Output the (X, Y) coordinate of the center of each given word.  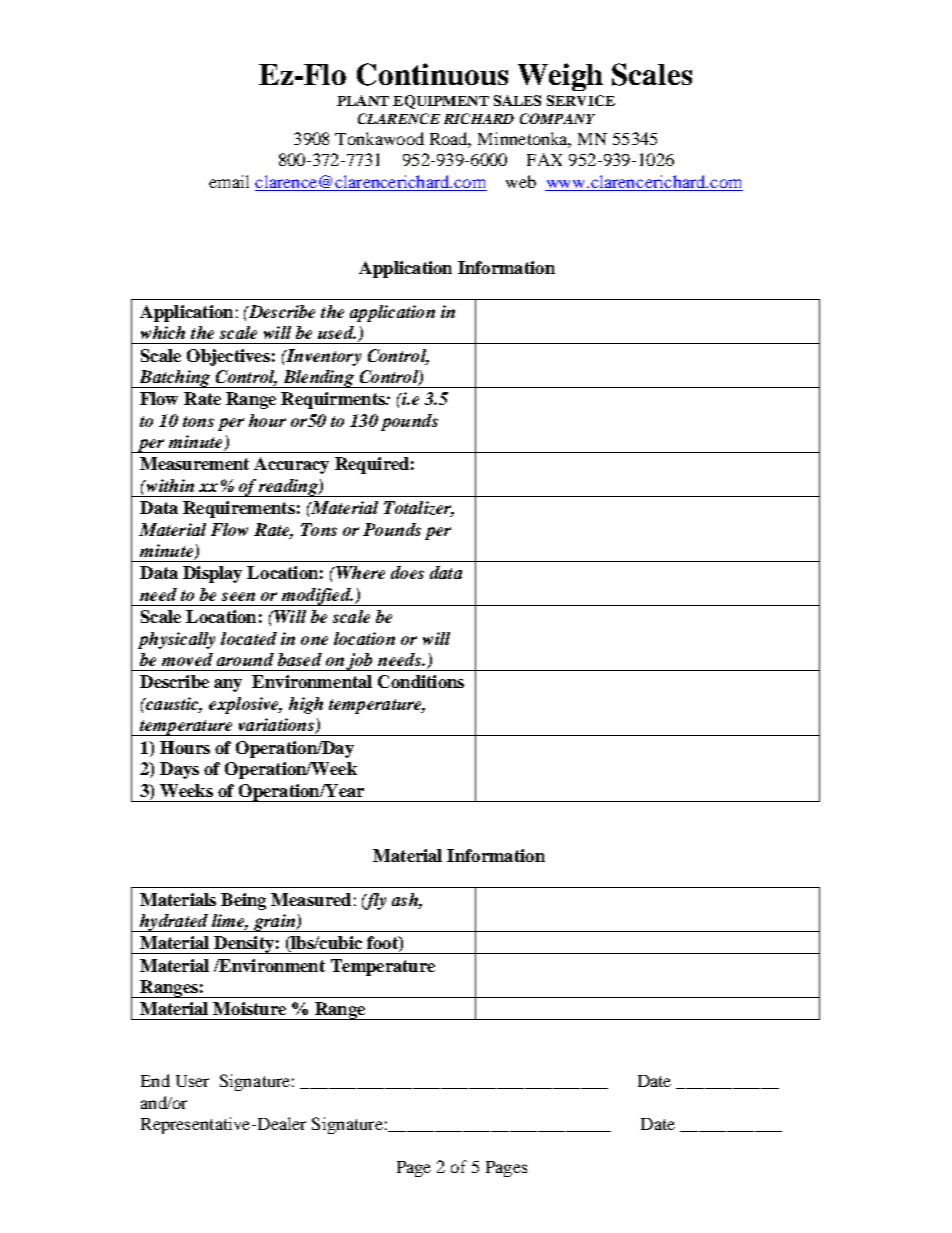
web (521, 181)
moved (187, 659)
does (407, 572)
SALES (517, 100)
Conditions (421, 681)
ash (406, 899)
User (192, 1081)
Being (243, 901)
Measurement (194, 463)
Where (359, 572)
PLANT (363, 100)
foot (383, 944)
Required (372, 465)
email (229, 181)
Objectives (228, 357)
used (337, 332)
